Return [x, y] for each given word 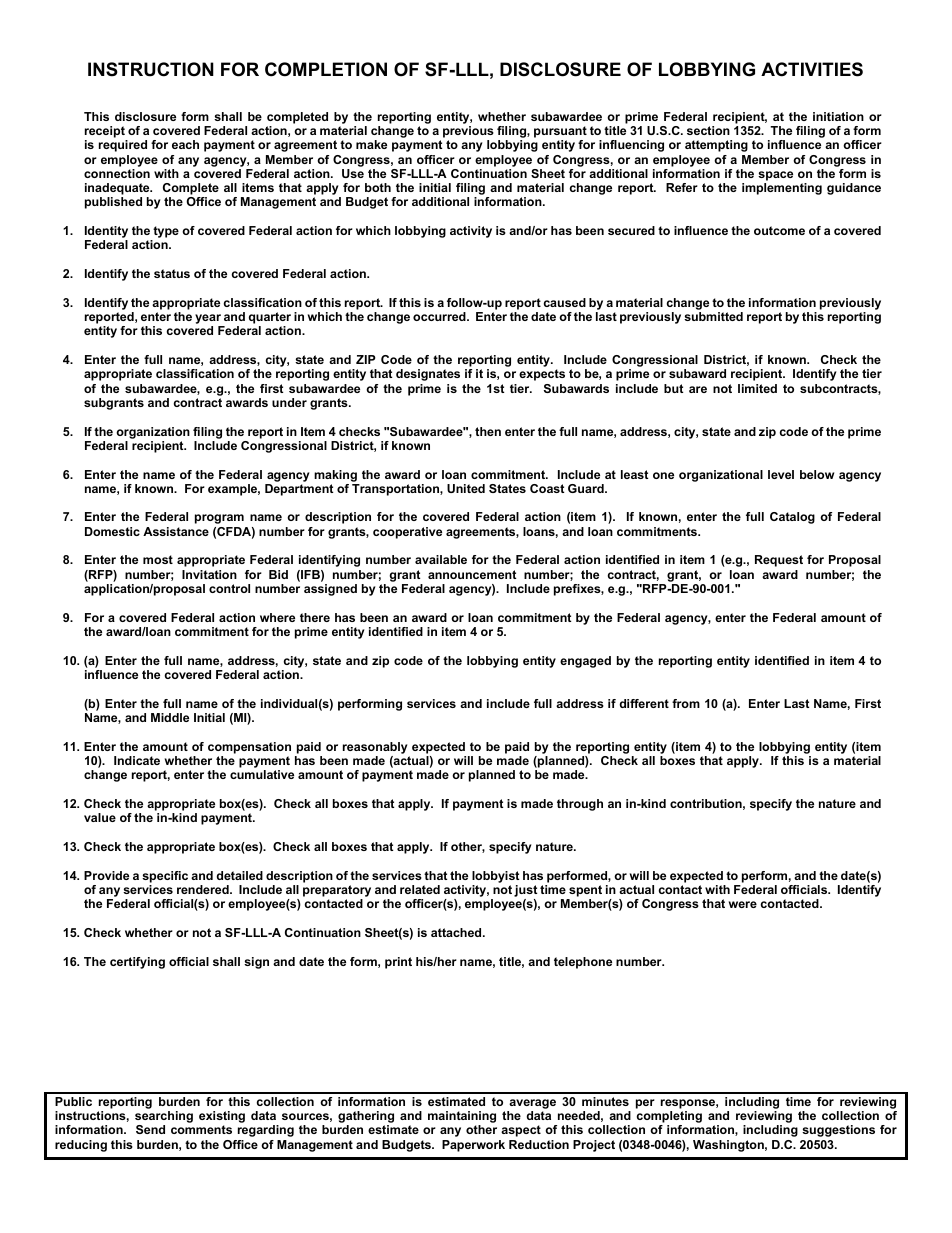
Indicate [137, 760]
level [781, 474]
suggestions [838, 1131]
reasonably [375, 748]
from [686, 703]
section [708, 130]
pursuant [560, 132]
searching [164, 1118]
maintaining [462, 1118]
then [488, 431]
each [185, 144]
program [219, 519]
